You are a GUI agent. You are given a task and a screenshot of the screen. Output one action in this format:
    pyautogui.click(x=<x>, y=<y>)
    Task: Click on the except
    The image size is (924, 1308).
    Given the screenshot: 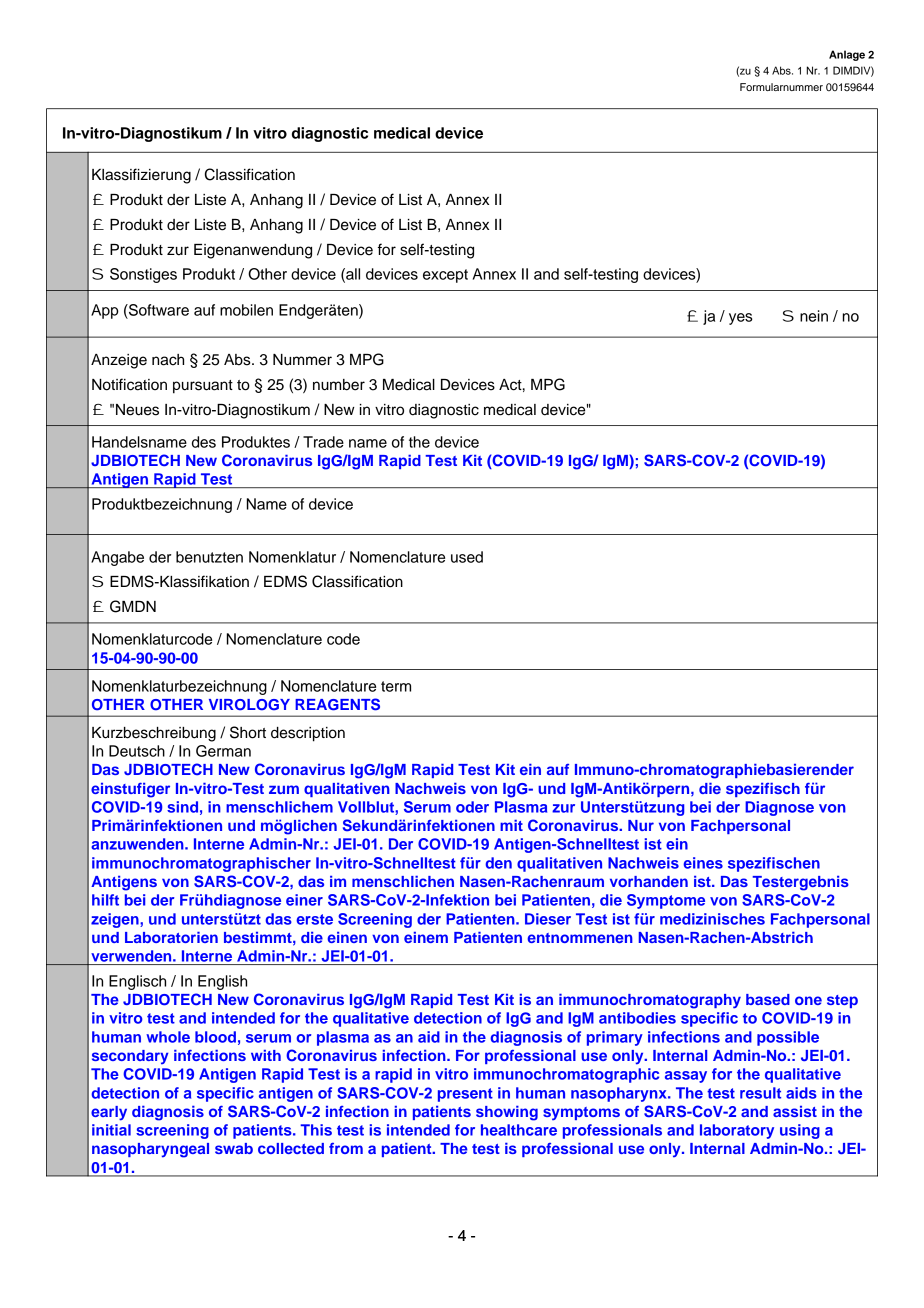 What is the action you would take?
    pyautogui.click(x=445, y=276)
